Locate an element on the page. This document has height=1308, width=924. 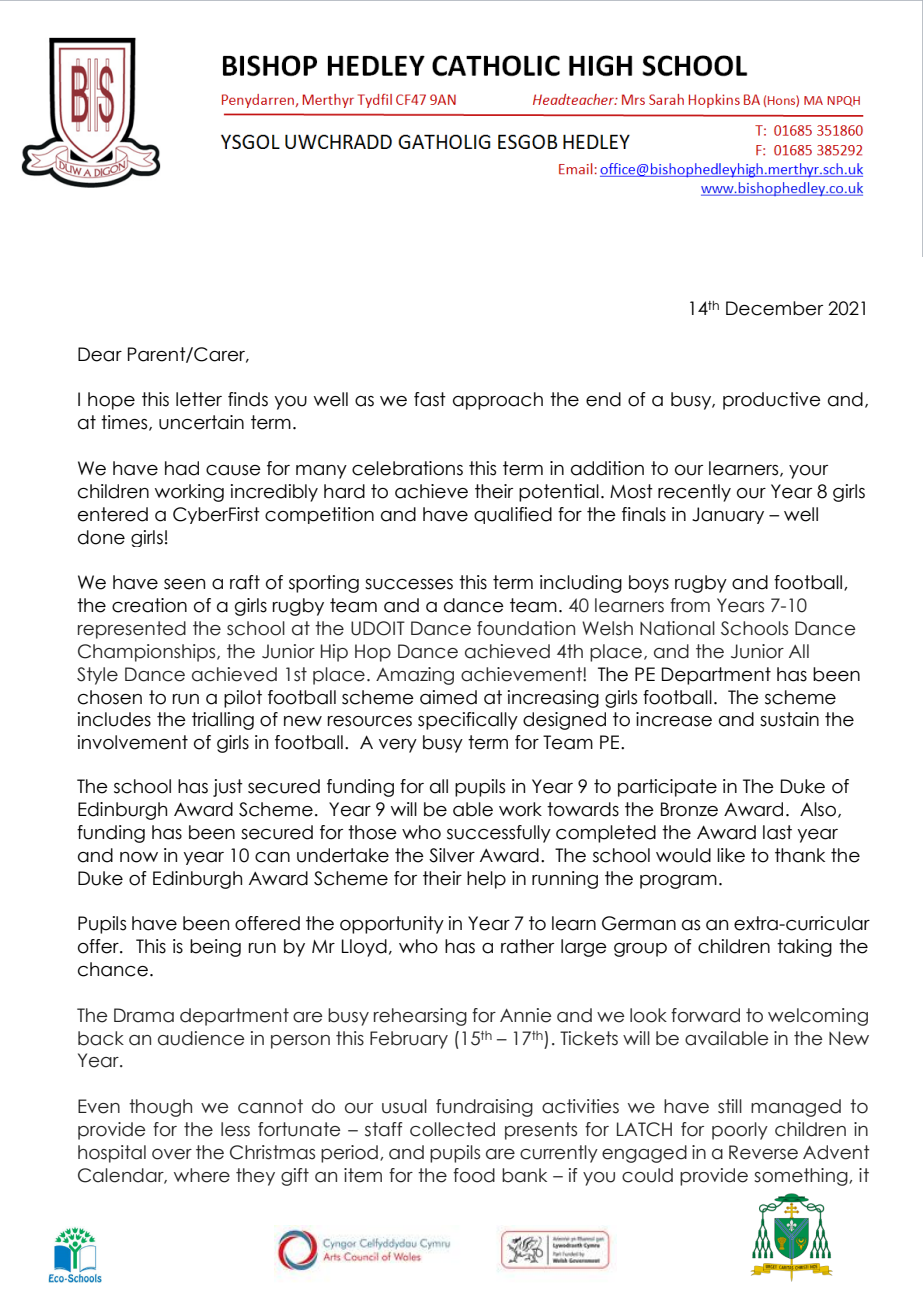
sustain is located at coordinates (789, 719).
